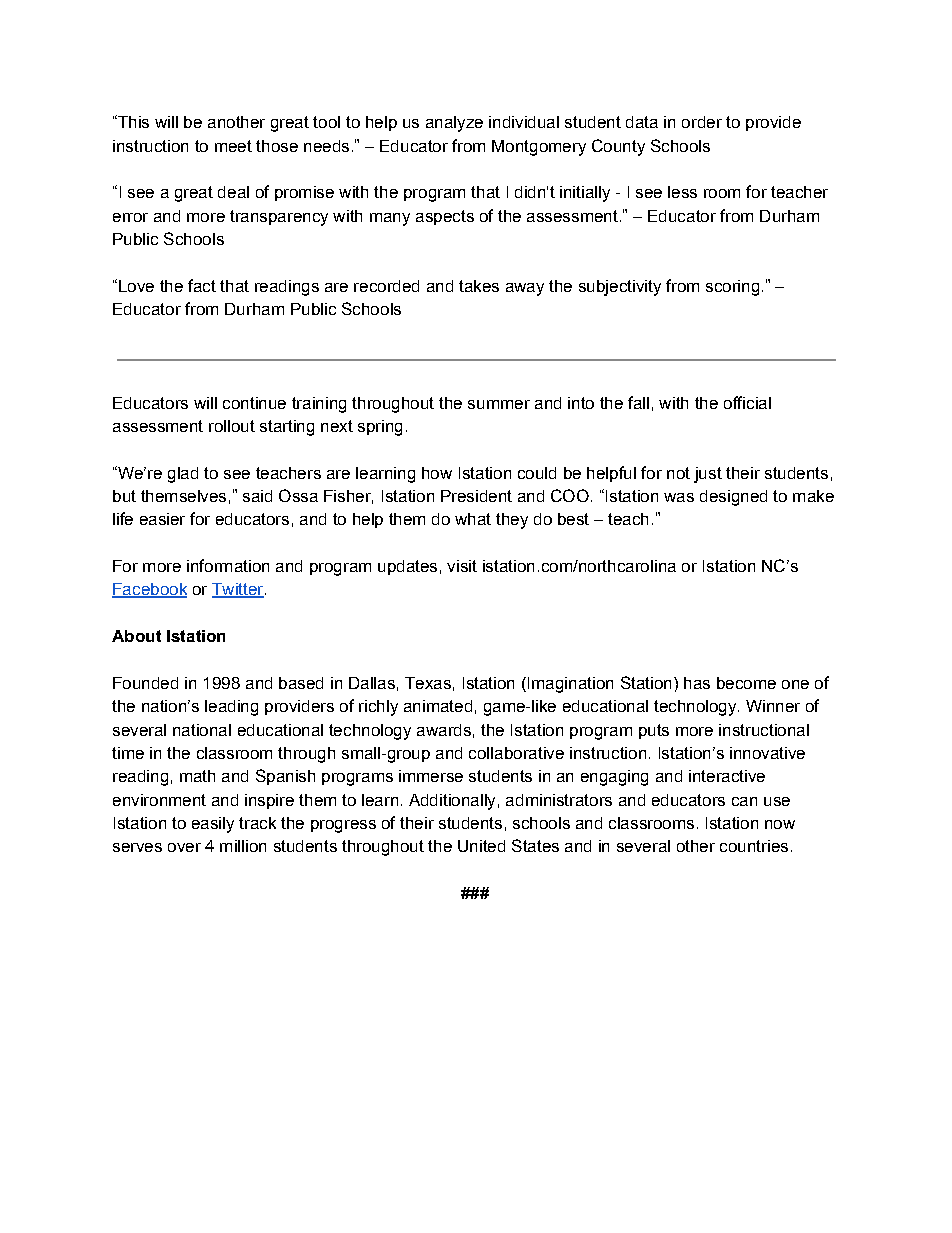 The width and height of the image is (952, 1233). I want to click on easily, so click(213, 825).
